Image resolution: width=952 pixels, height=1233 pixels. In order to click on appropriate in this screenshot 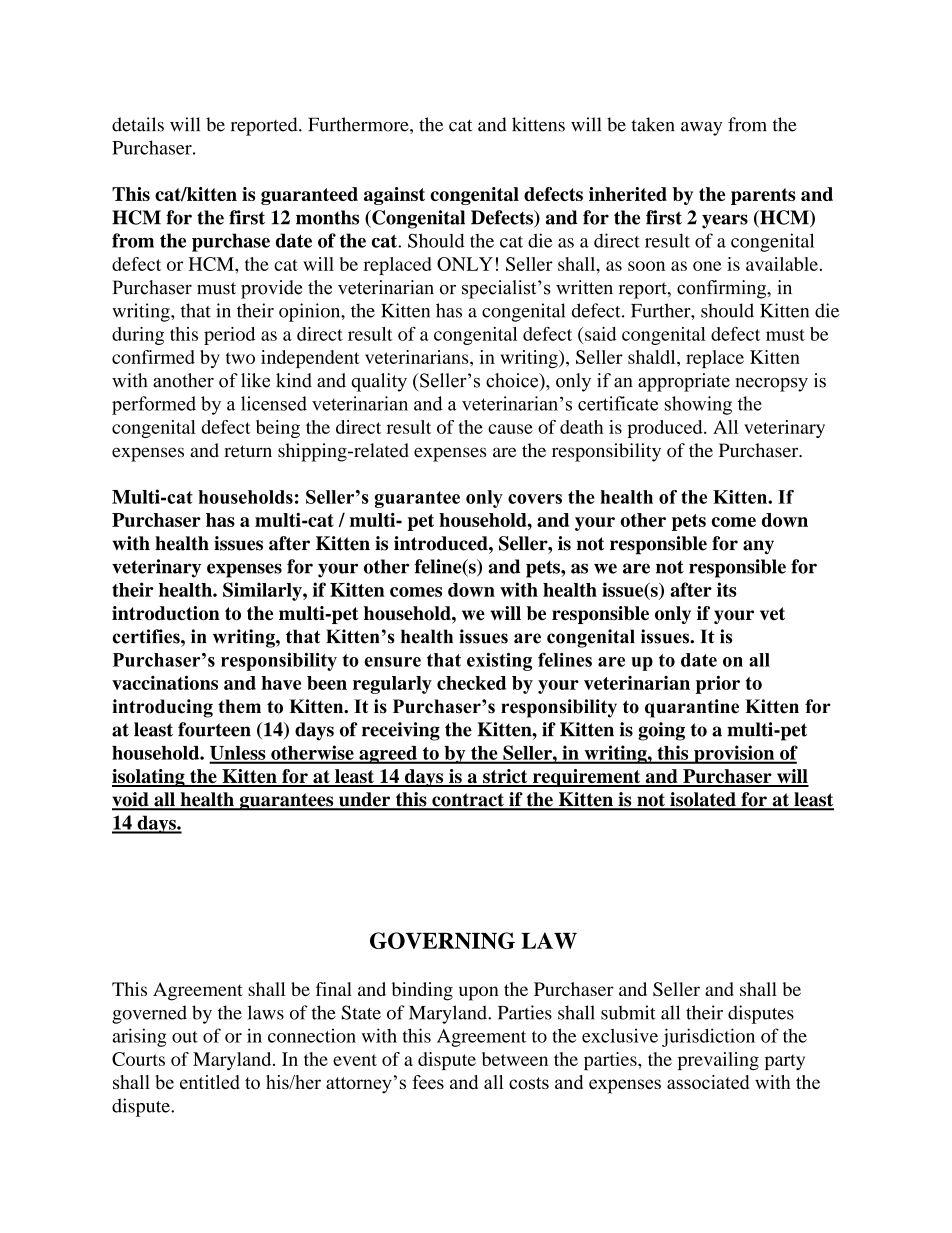, I will do `click(684, 382)`.
